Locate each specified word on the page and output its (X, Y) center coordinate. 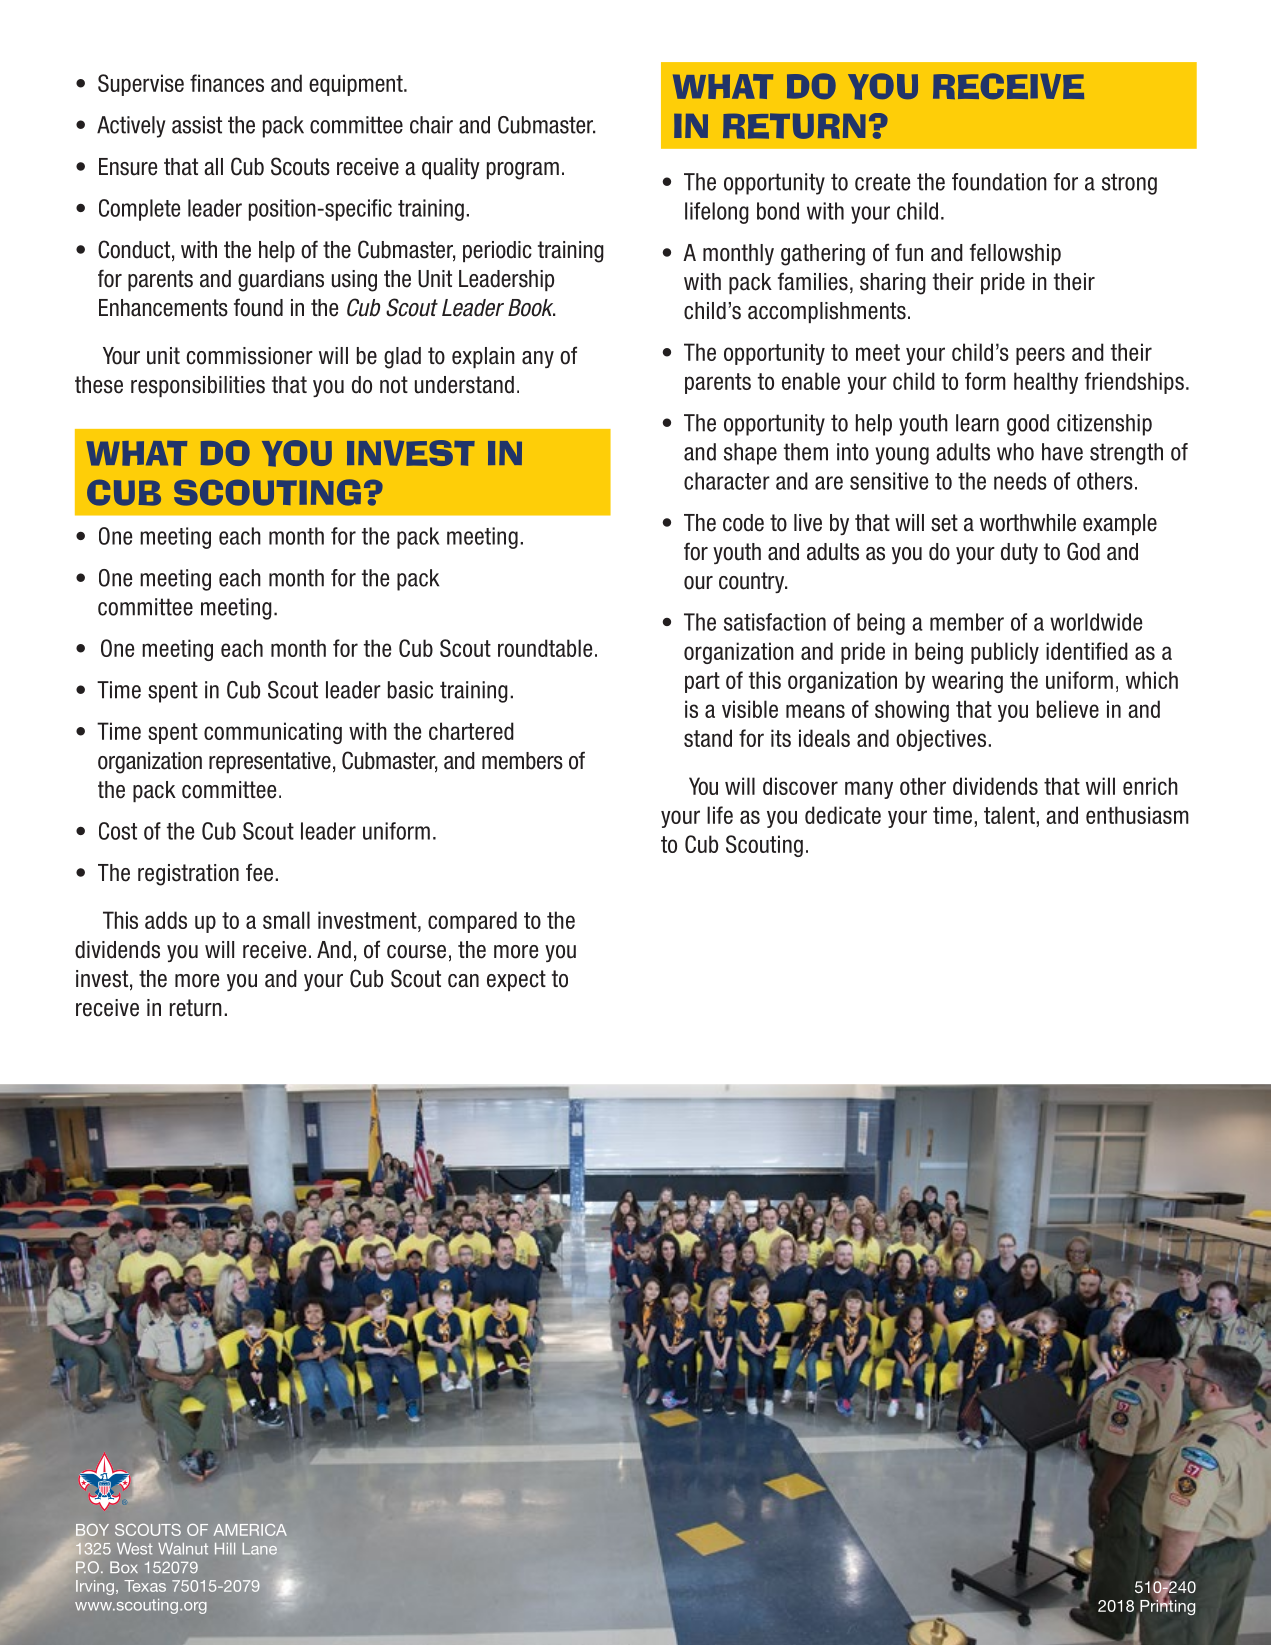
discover (800, 786)
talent (1010, 815)
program (523, 171)
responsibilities (198, 386)
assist (197, 125)
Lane (260, 1549)
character (727, 481)
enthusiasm (1137, 815)
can (463, 981)
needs (1020, 481)
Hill (225, 1549)
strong (1129, 184)
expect (516, 980)
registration (188, 875)
